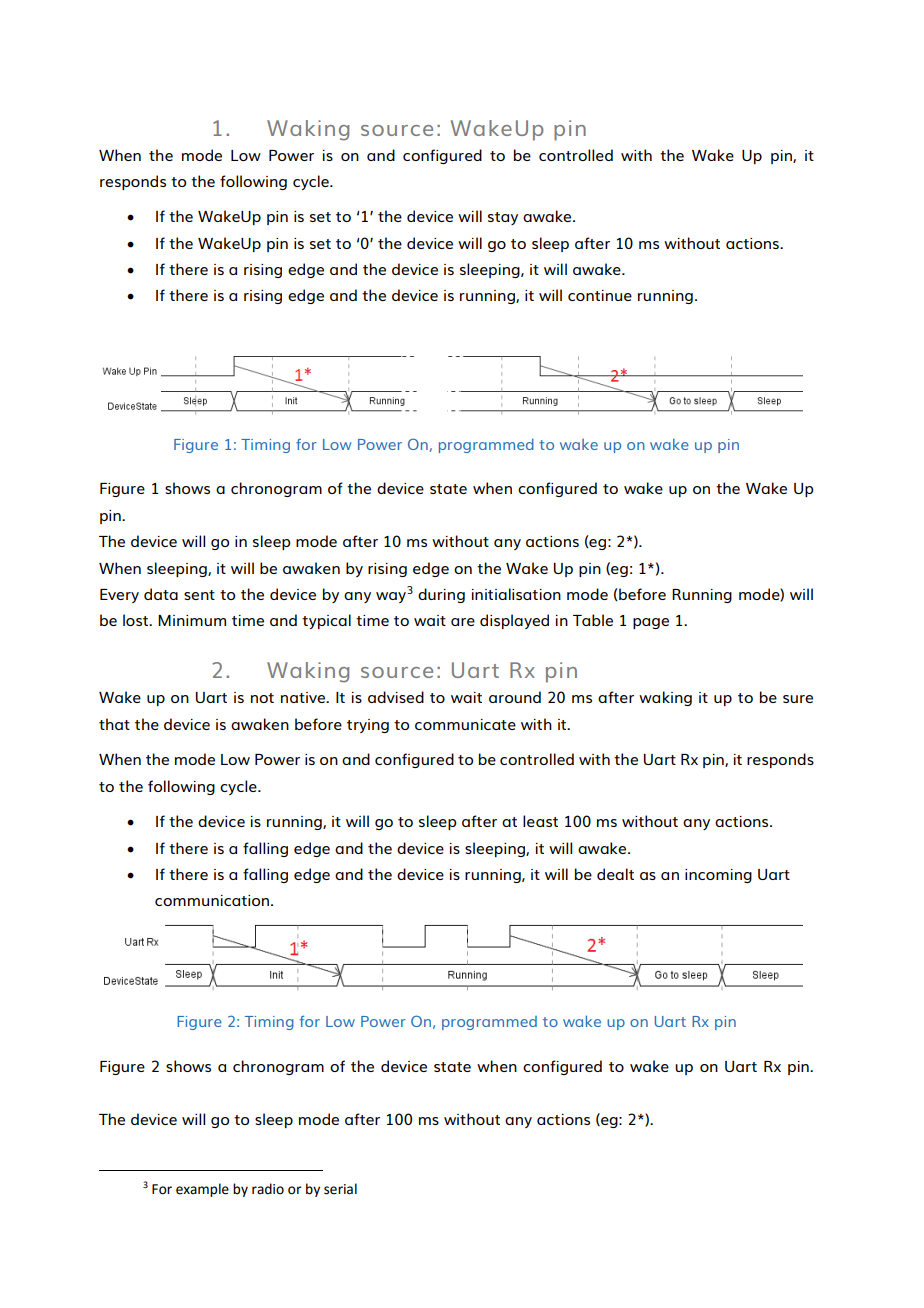 The width and height of the document is (924, 1308). Describe the element at coordinates (718, 876) in the document. I see `incoming` at that location.
